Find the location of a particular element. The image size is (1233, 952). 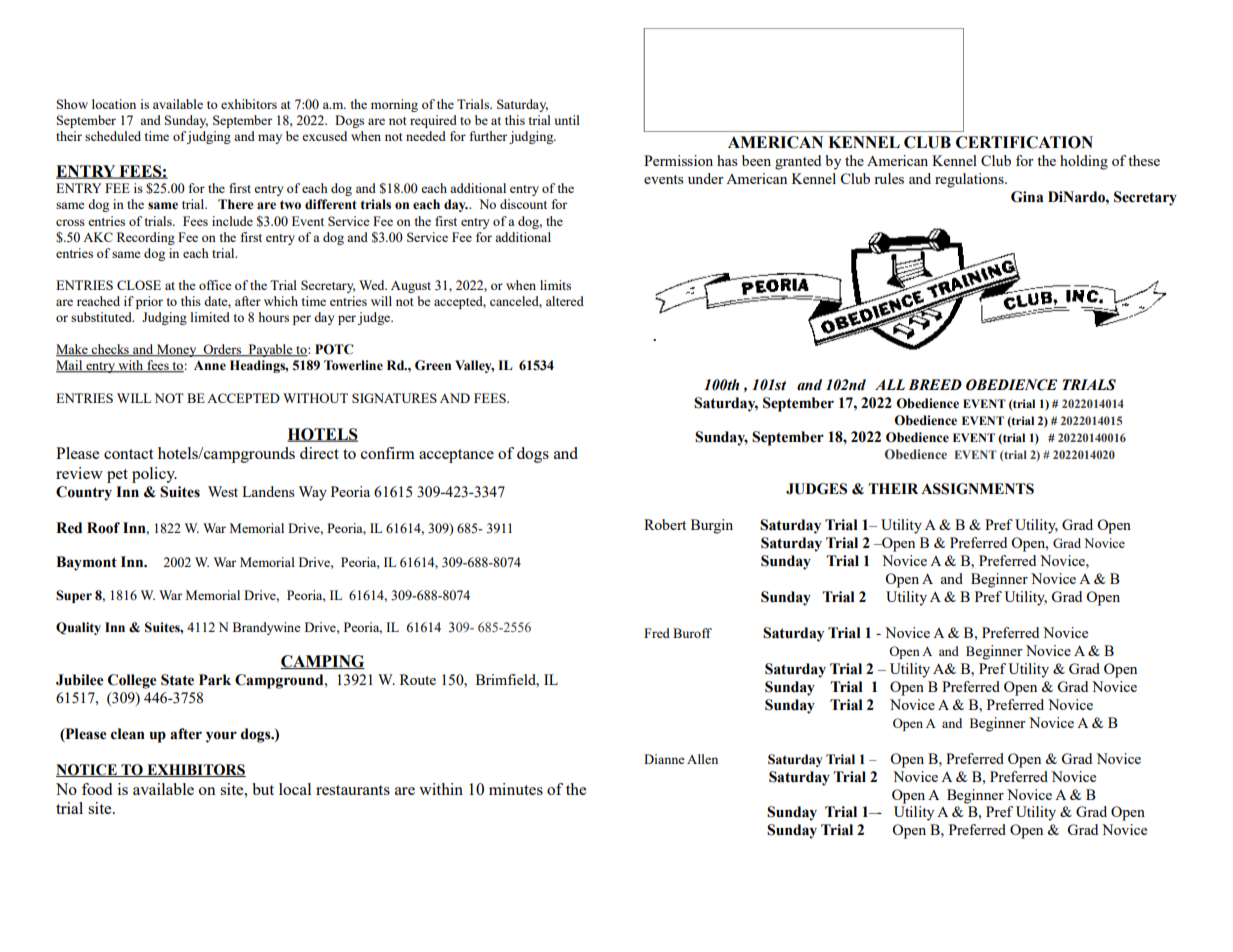

may is located at coordinates (270, 139).
